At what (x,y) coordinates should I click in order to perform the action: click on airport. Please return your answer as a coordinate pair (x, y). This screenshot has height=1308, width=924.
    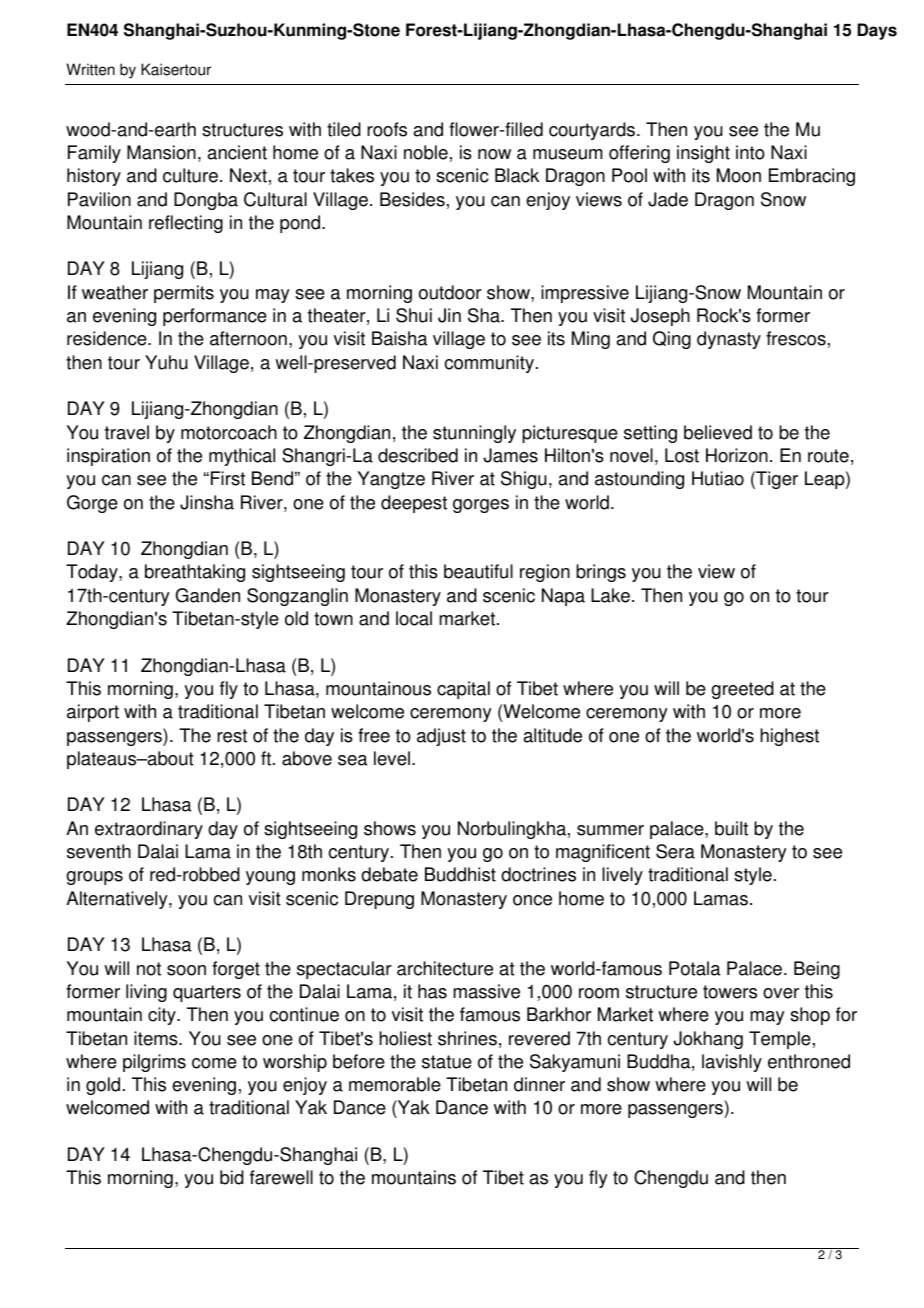
    Looking at the image, I should click on (93, 713).
